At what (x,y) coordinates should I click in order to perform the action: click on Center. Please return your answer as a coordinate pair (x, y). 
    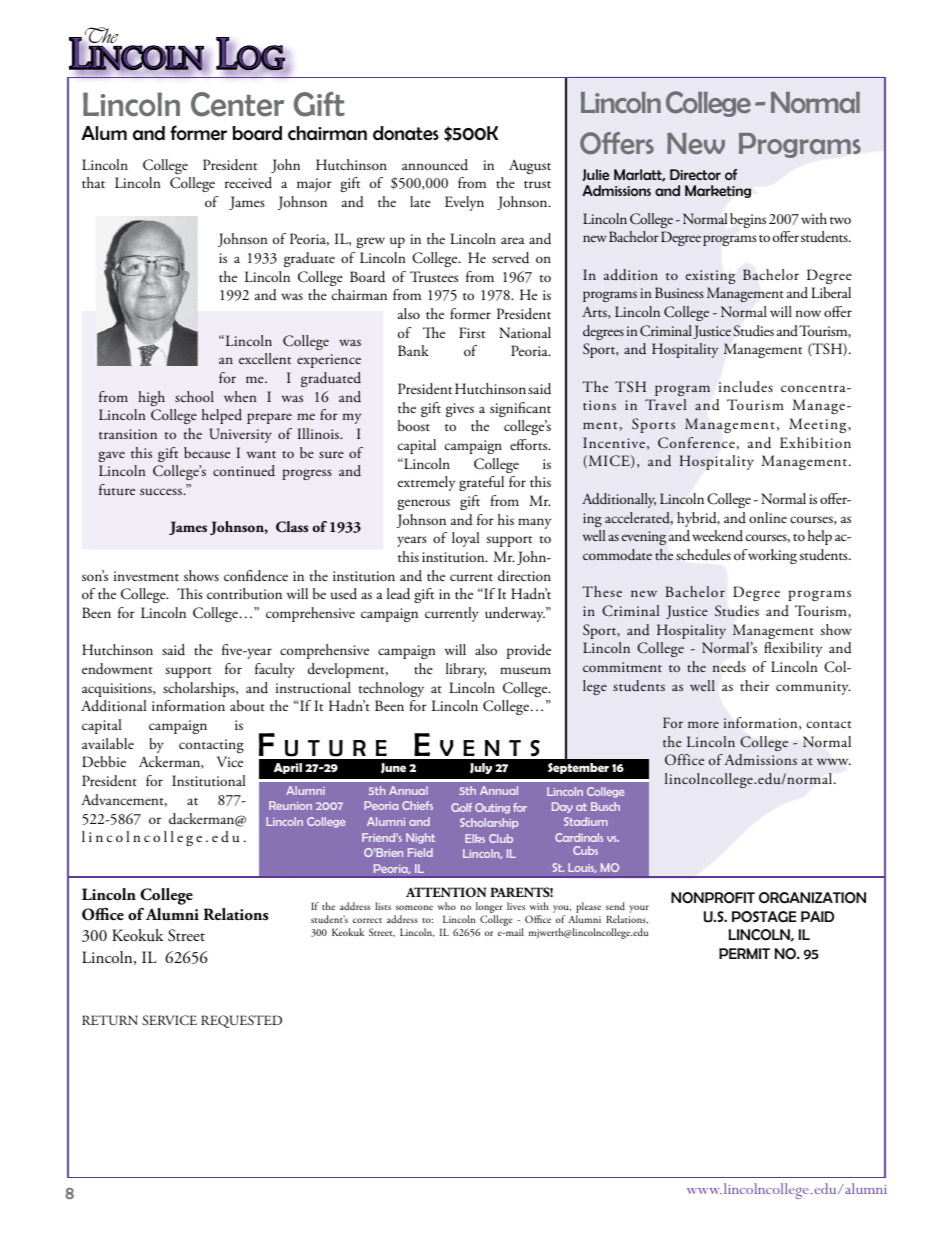
    Looking at the image, I should click on (237, 104).
